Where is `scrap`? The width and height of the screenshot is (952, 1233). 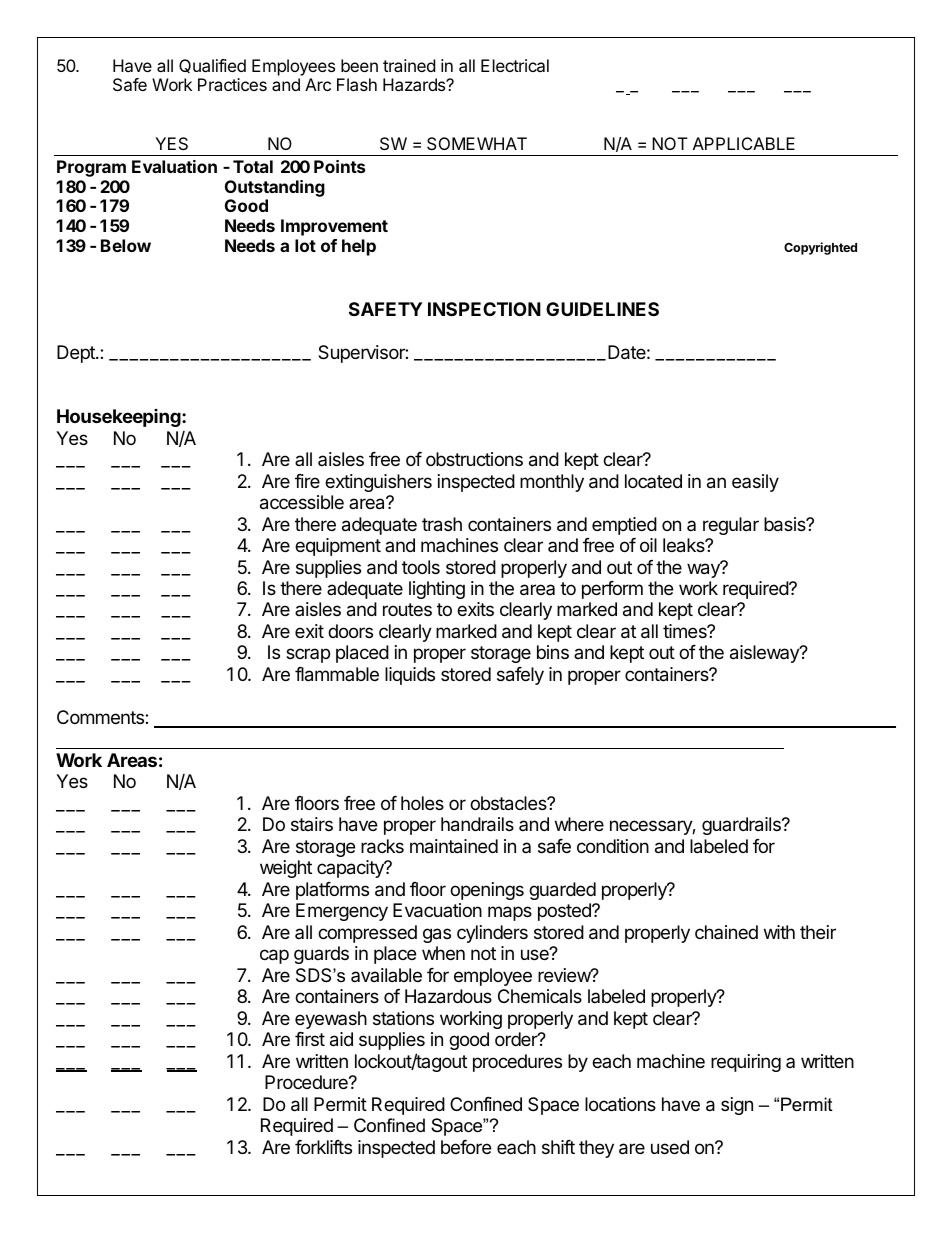
scrap is located at coordinates (308, 655).
